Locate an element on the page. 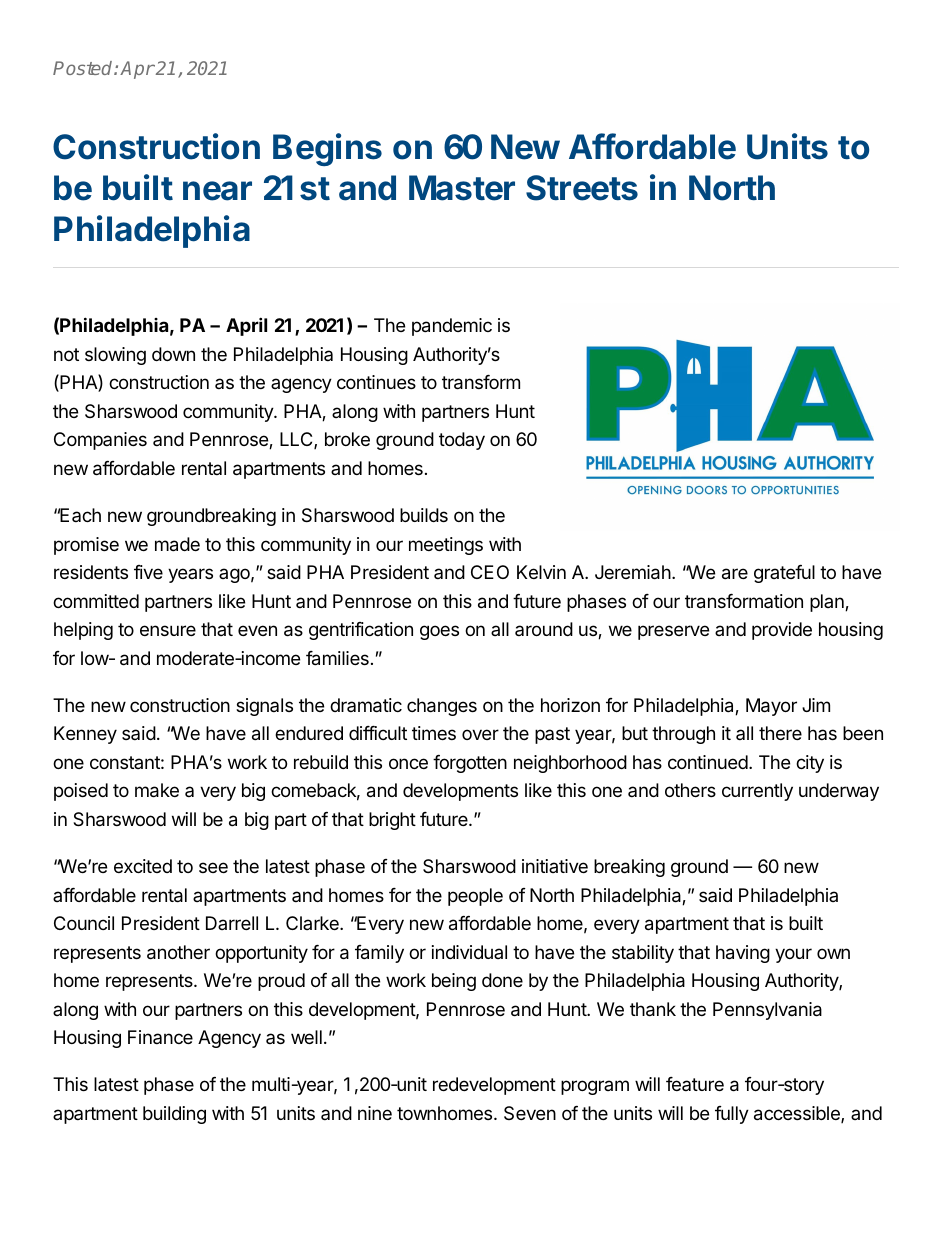 The height and width of the image is (1233, 952). grateful is located at coordinates (784, 574).
